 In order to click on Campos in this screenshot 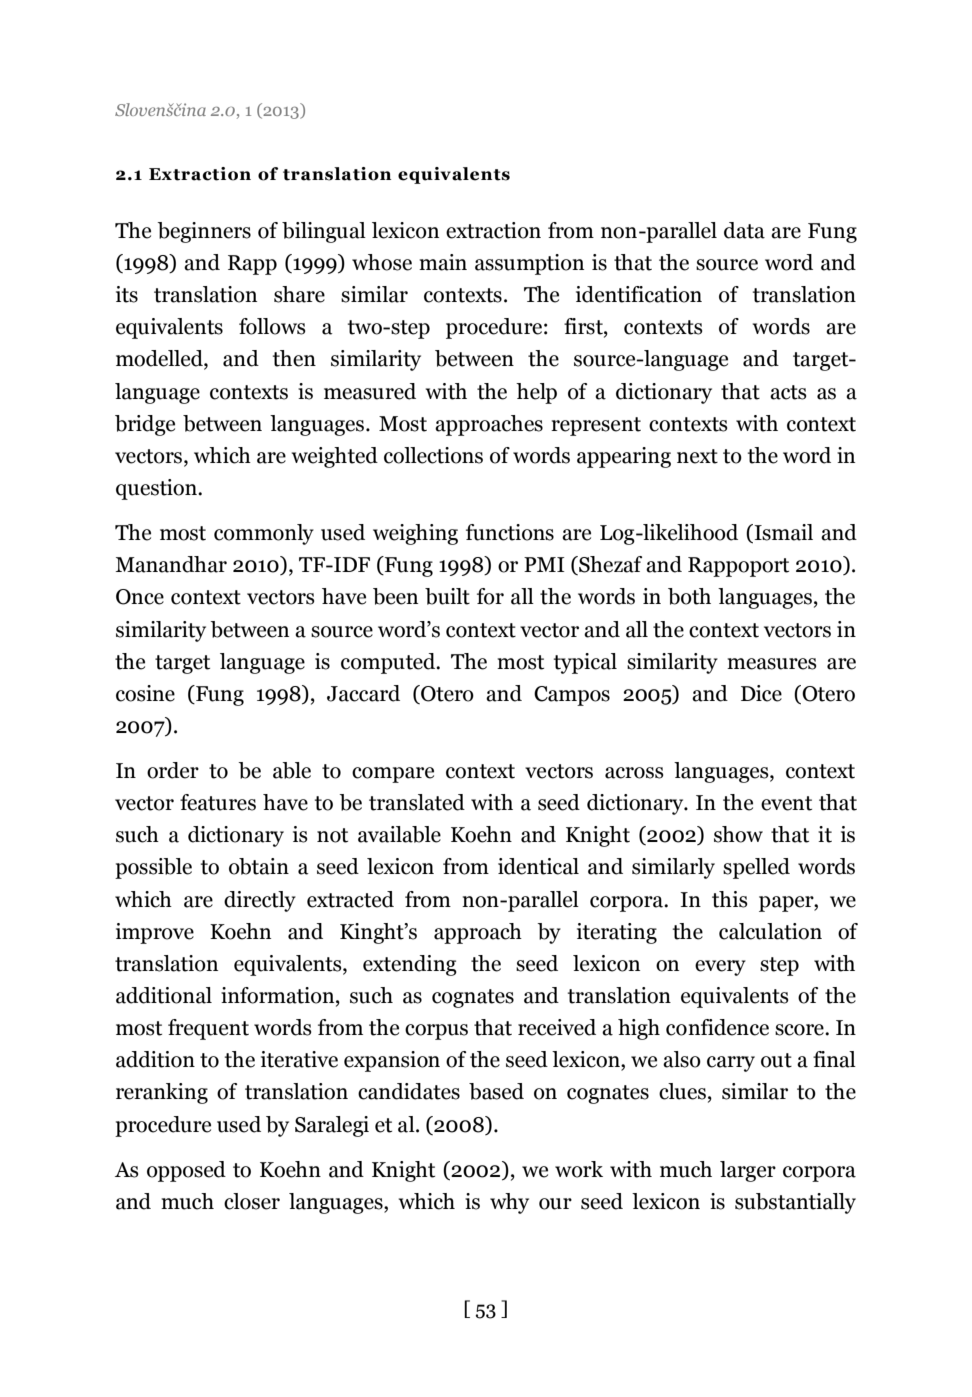, I will do `click(572, 696)`.
